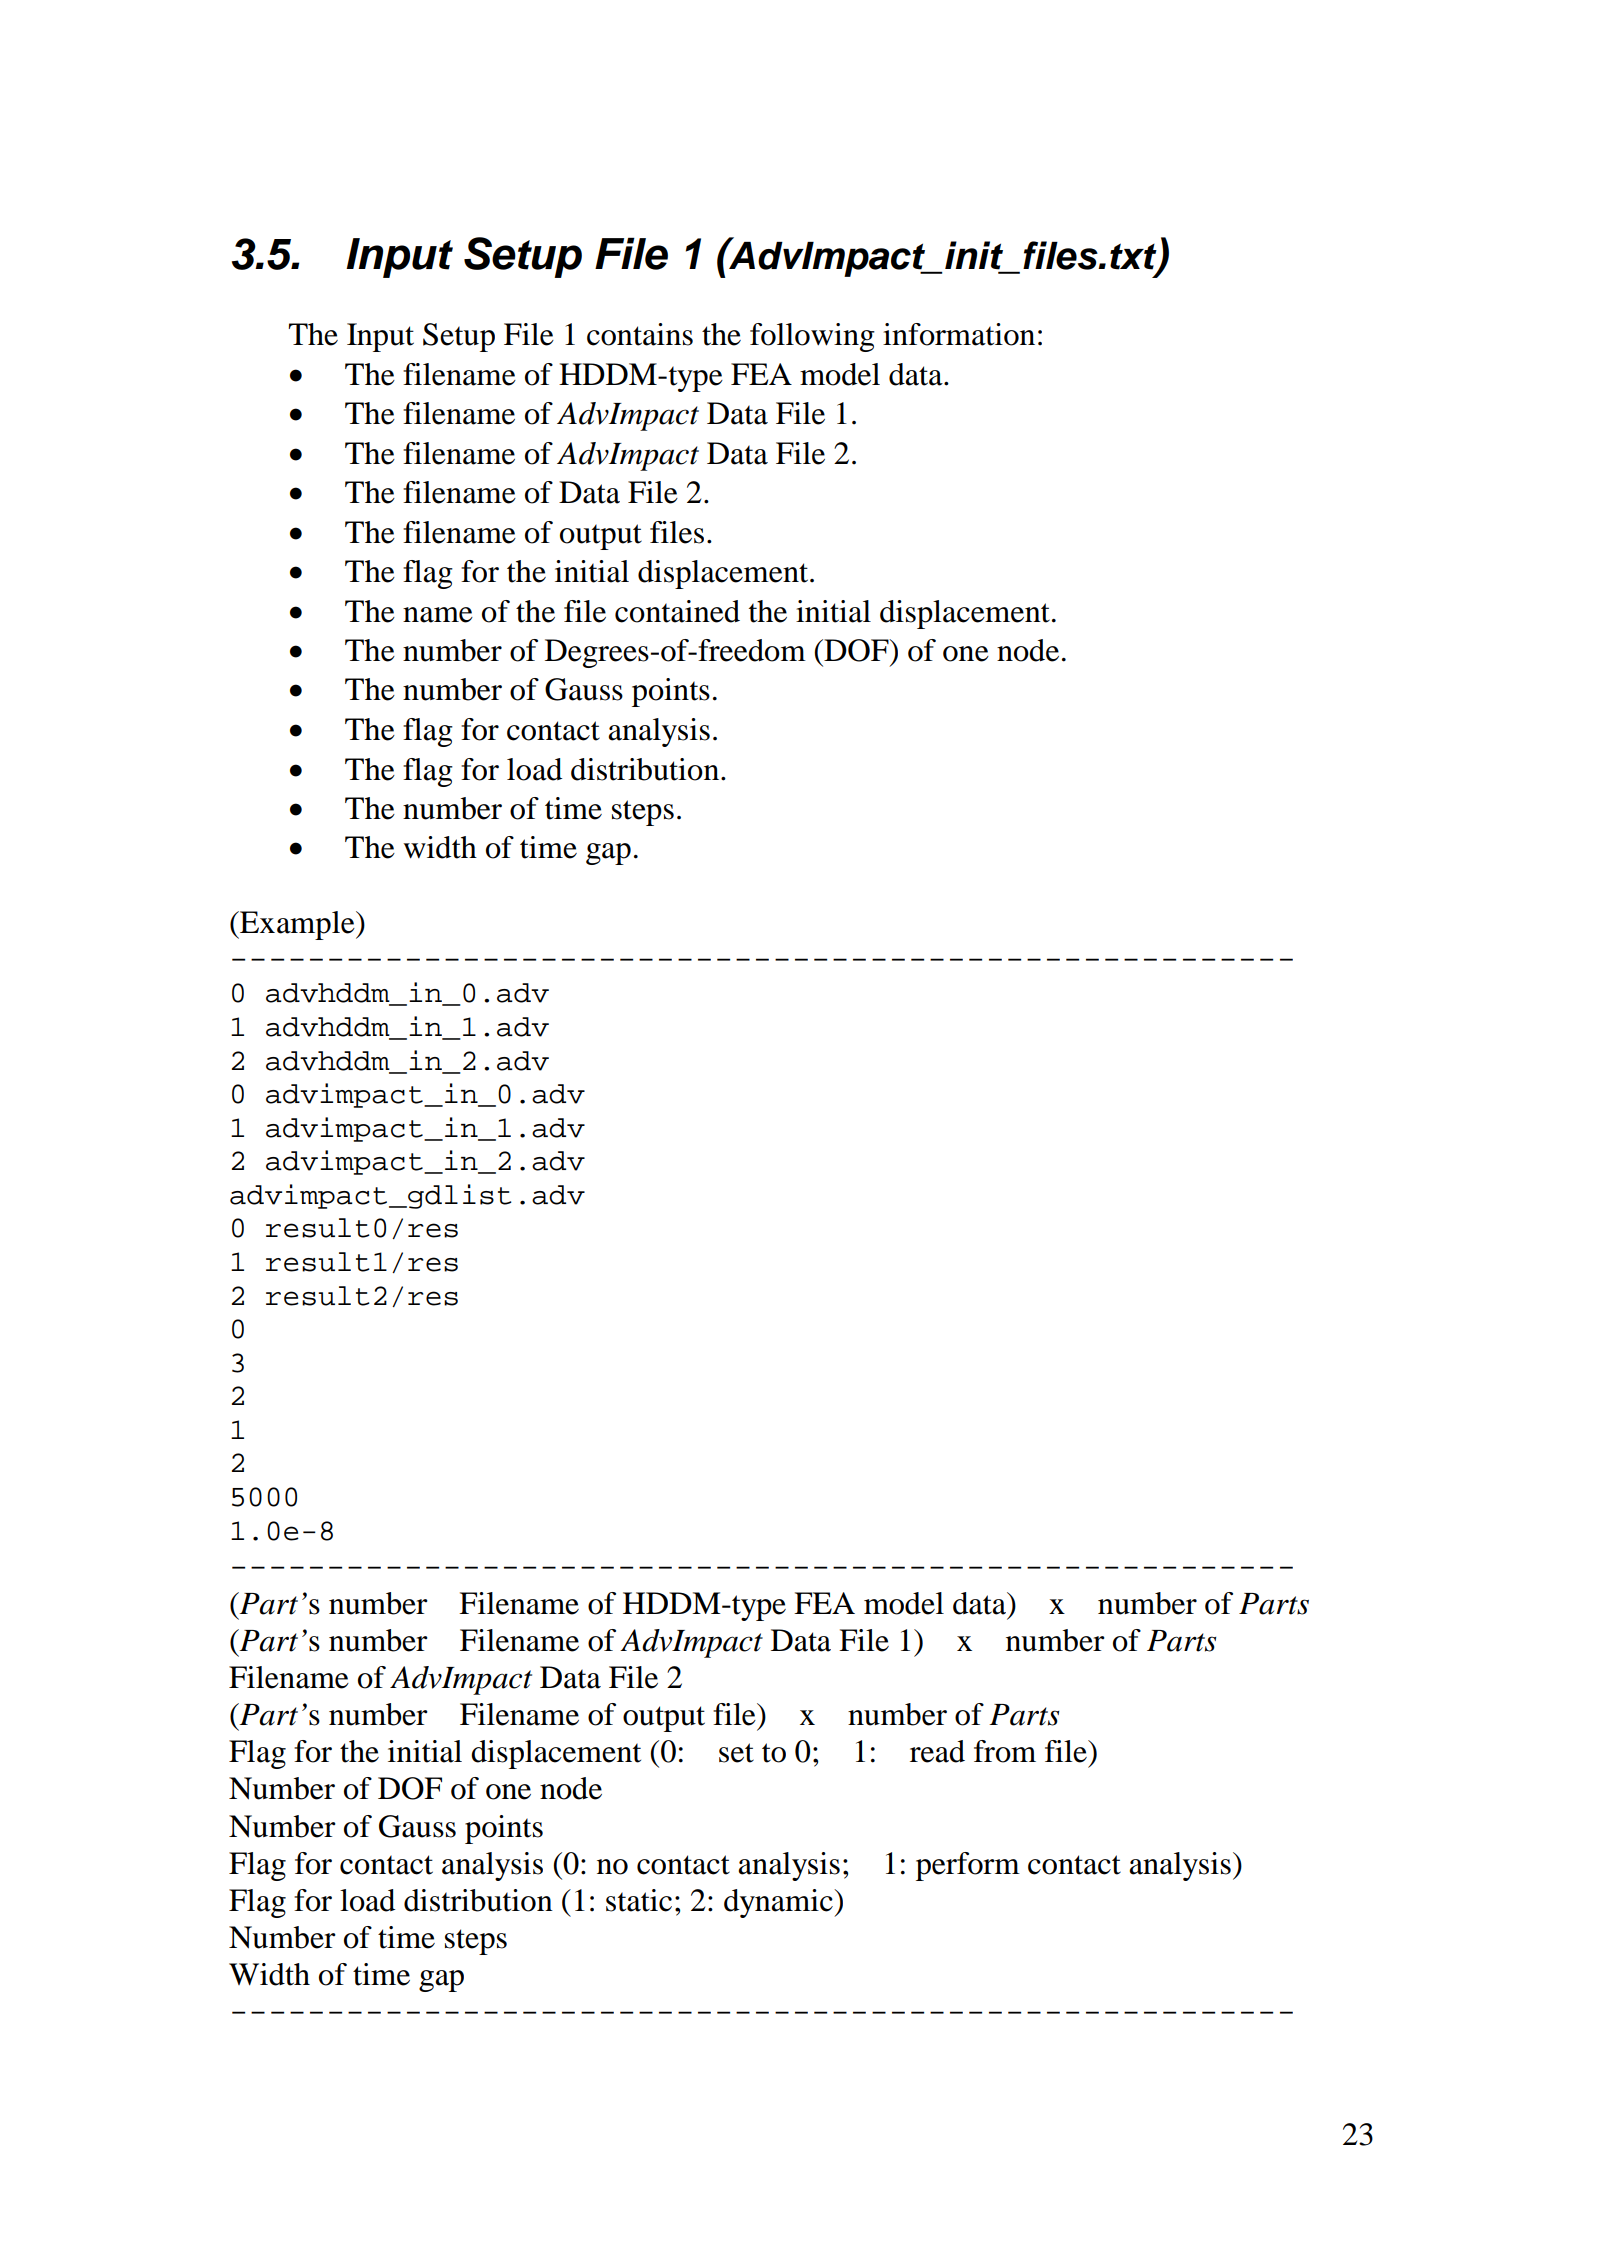 Image resolution: width=1603 pixels, height=2268 pixels. Describe the element at coordinates (779, 1903) in the screenshot. I see `dynamic` at that location.
